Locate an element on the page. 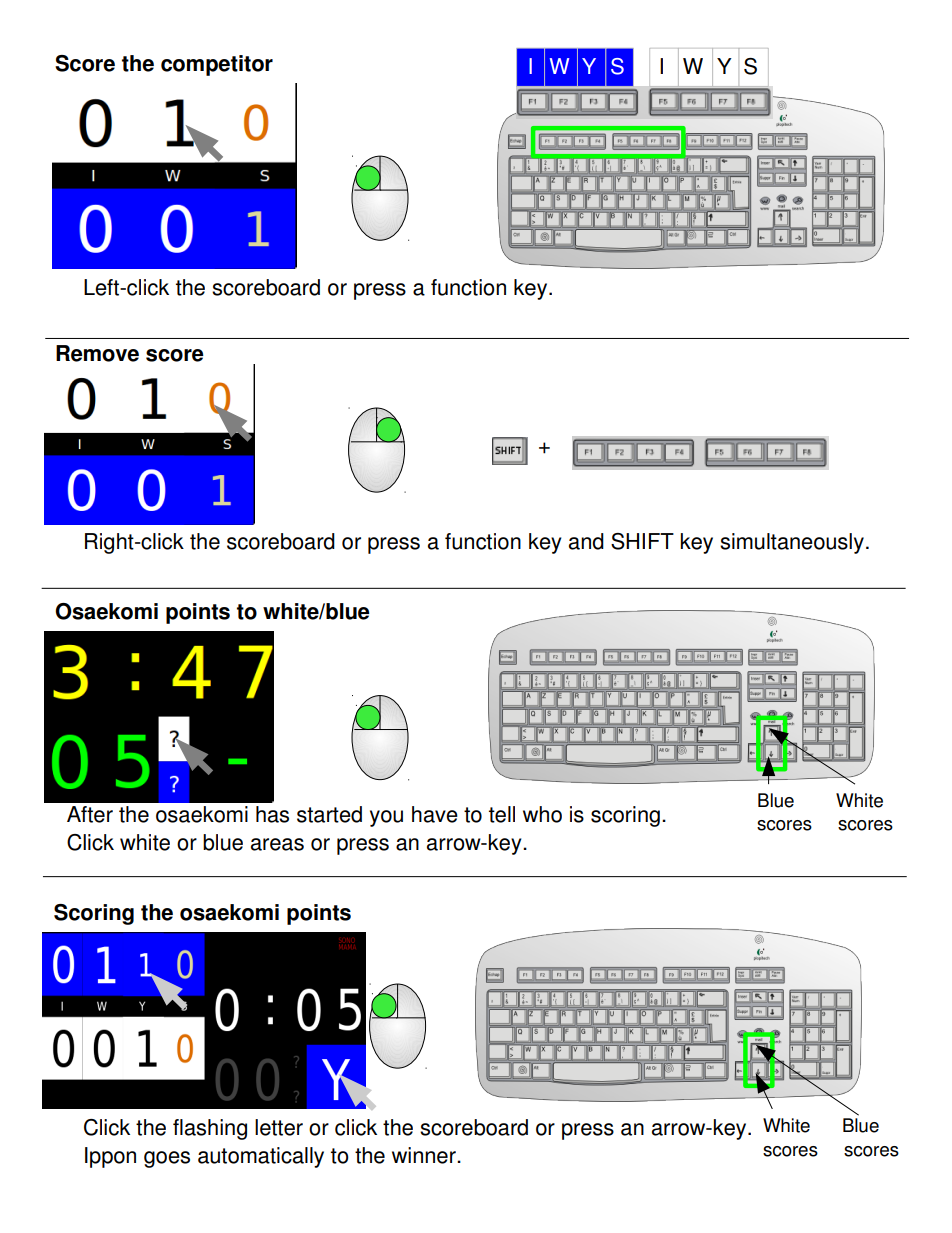 The width and height of the page is (952, 1233). simultaneously is located at coordinates (792, 543).
